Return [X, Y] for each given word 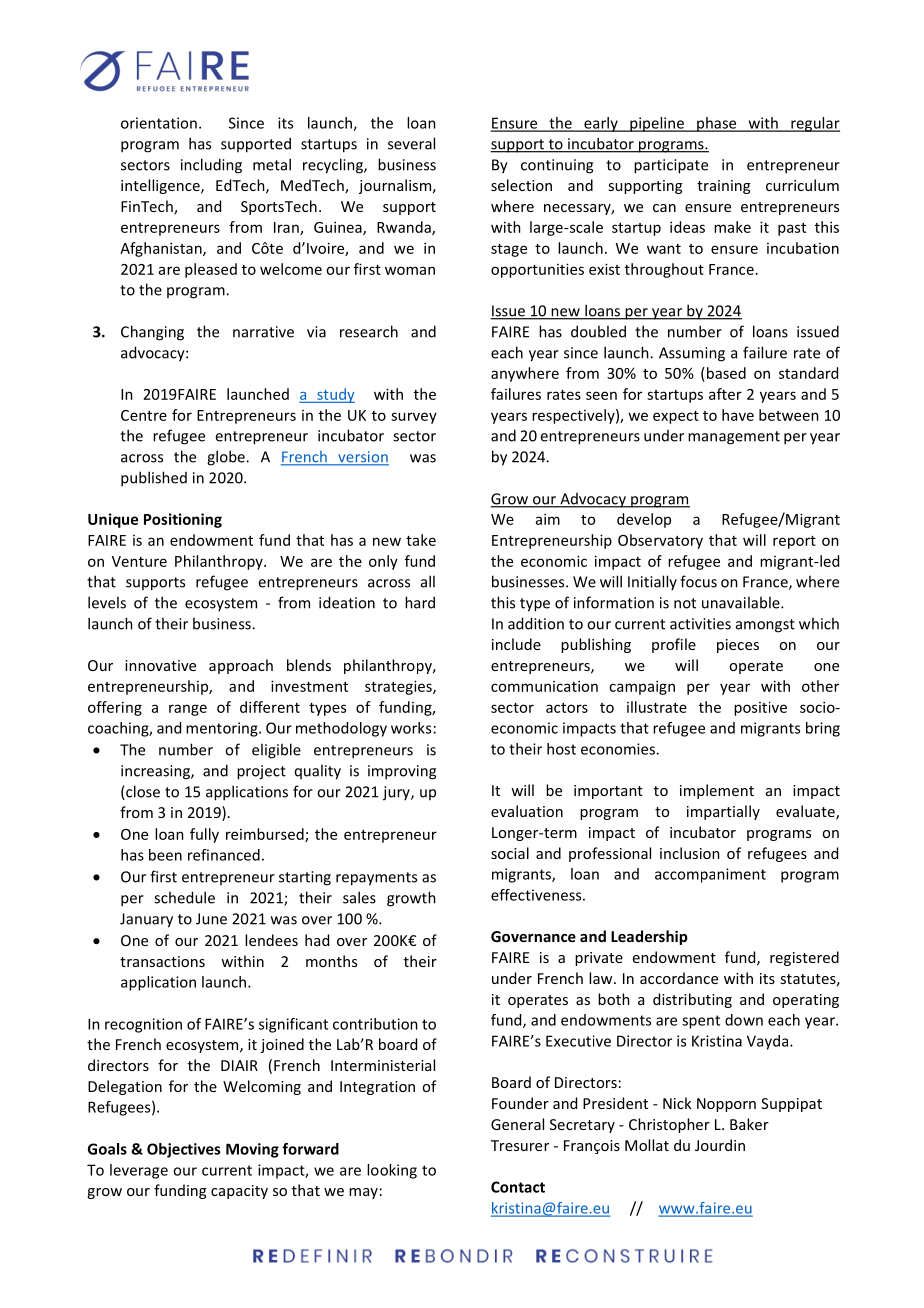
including [211, 166]
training [723, 187]
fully [204, 835]
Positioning [183, 520]
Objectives [183, 1150]
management [734, 438]
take [421, 540]
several [411, 143]
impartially [723, 812]
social [510, 853]
